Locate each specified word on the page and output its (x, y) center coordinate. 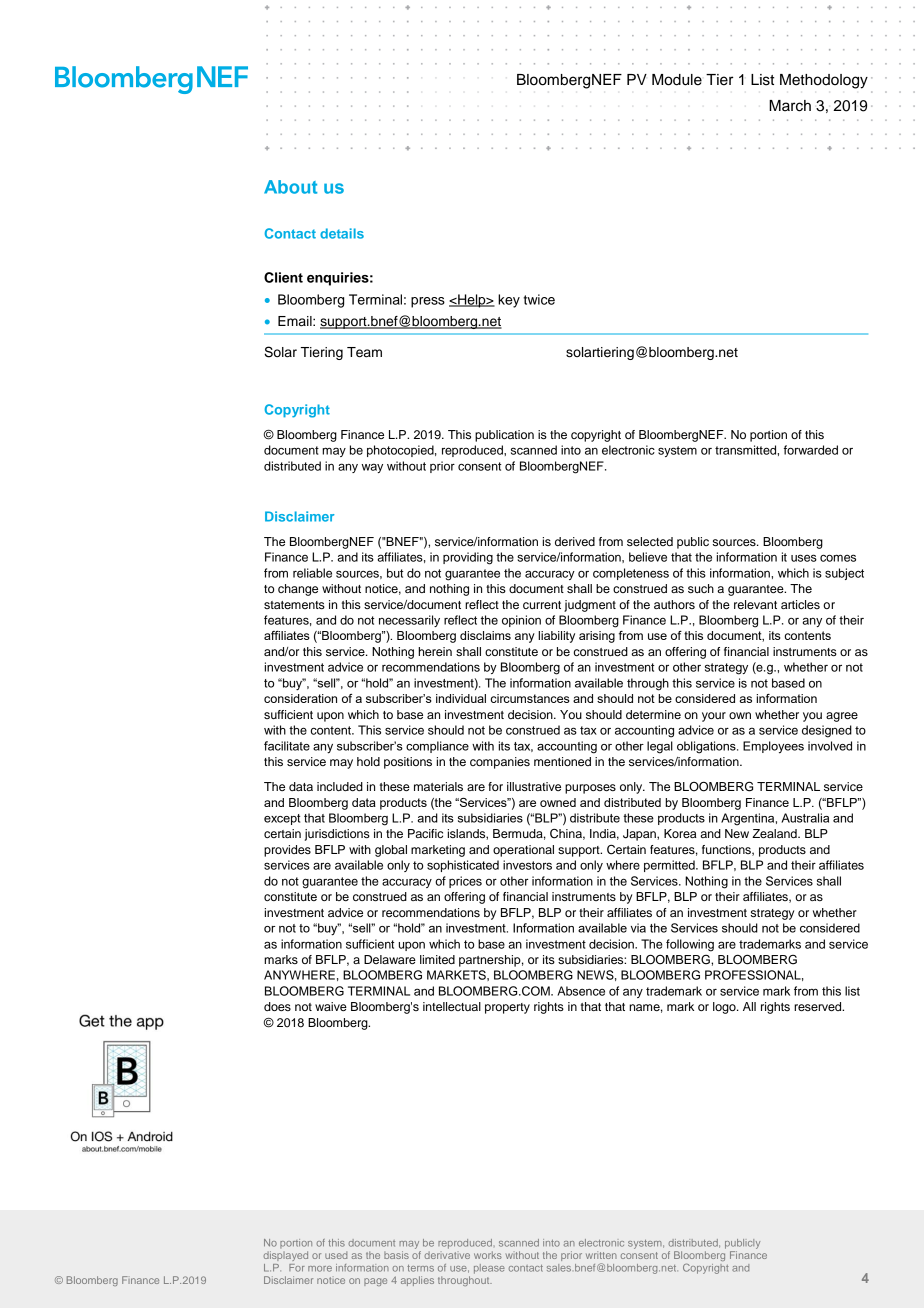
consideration (300, 698)
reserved (819, 1006)
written (601, 1255)
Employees (773, 747)
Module (677, 80)
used (336, 1255)
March (790, 106)
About (290, 187)
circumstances (530, 698)
